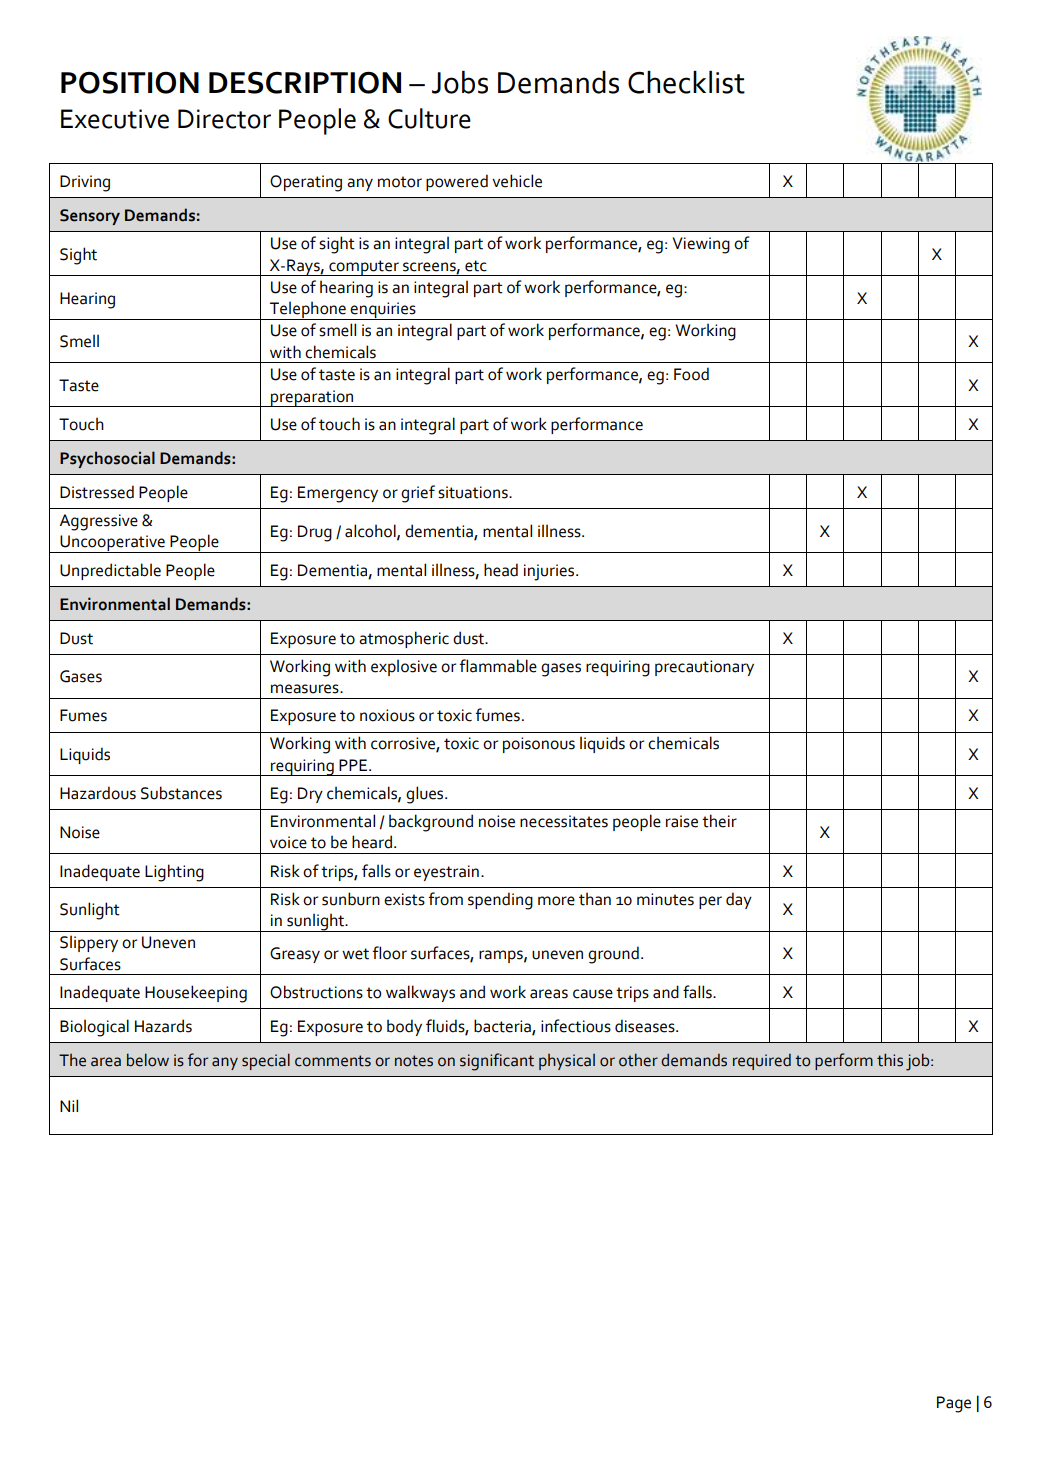  I want to click on precautionary, so click(704, 668).
